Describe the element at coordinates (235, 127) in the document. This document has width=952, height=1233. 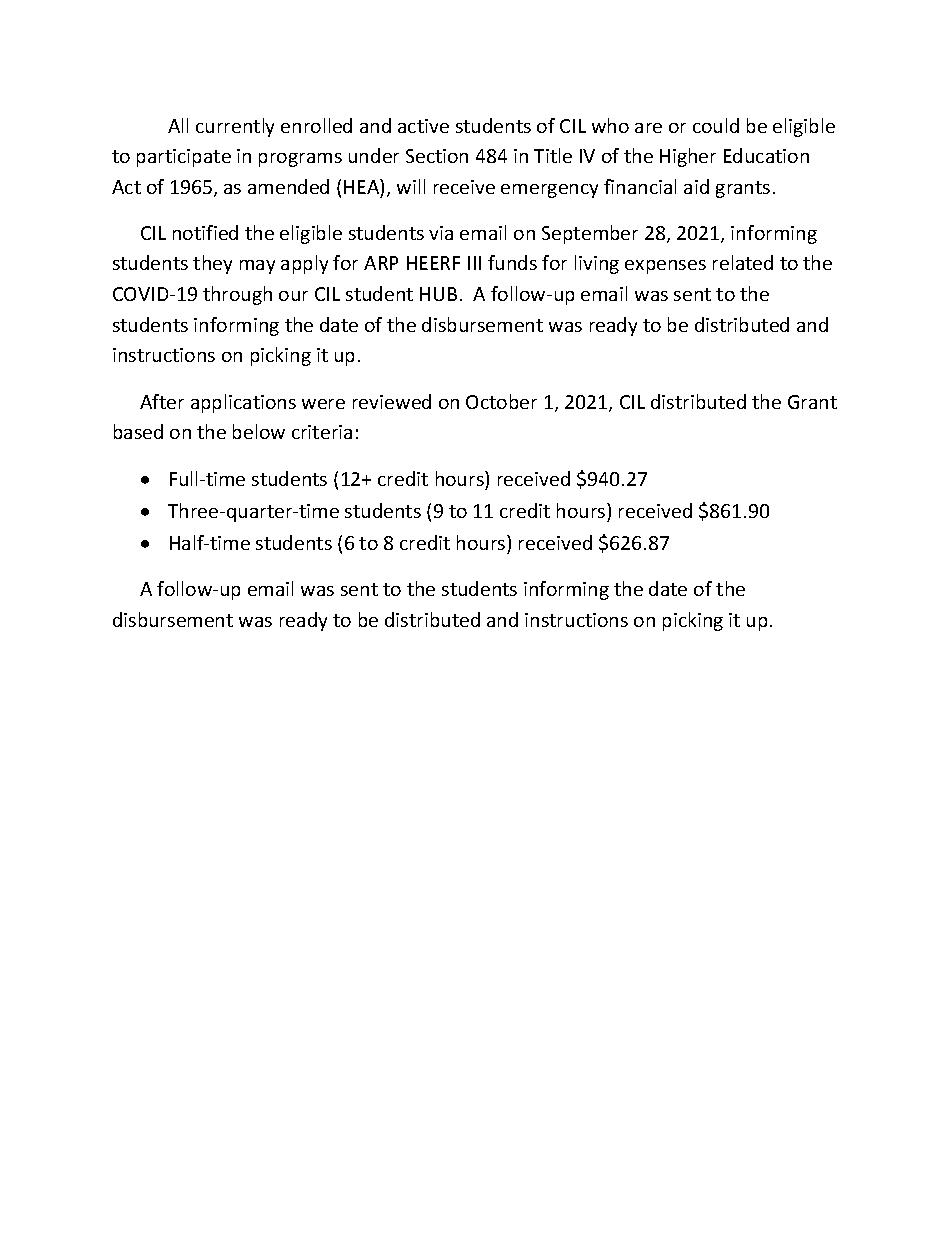
I see `currently` at that location.
